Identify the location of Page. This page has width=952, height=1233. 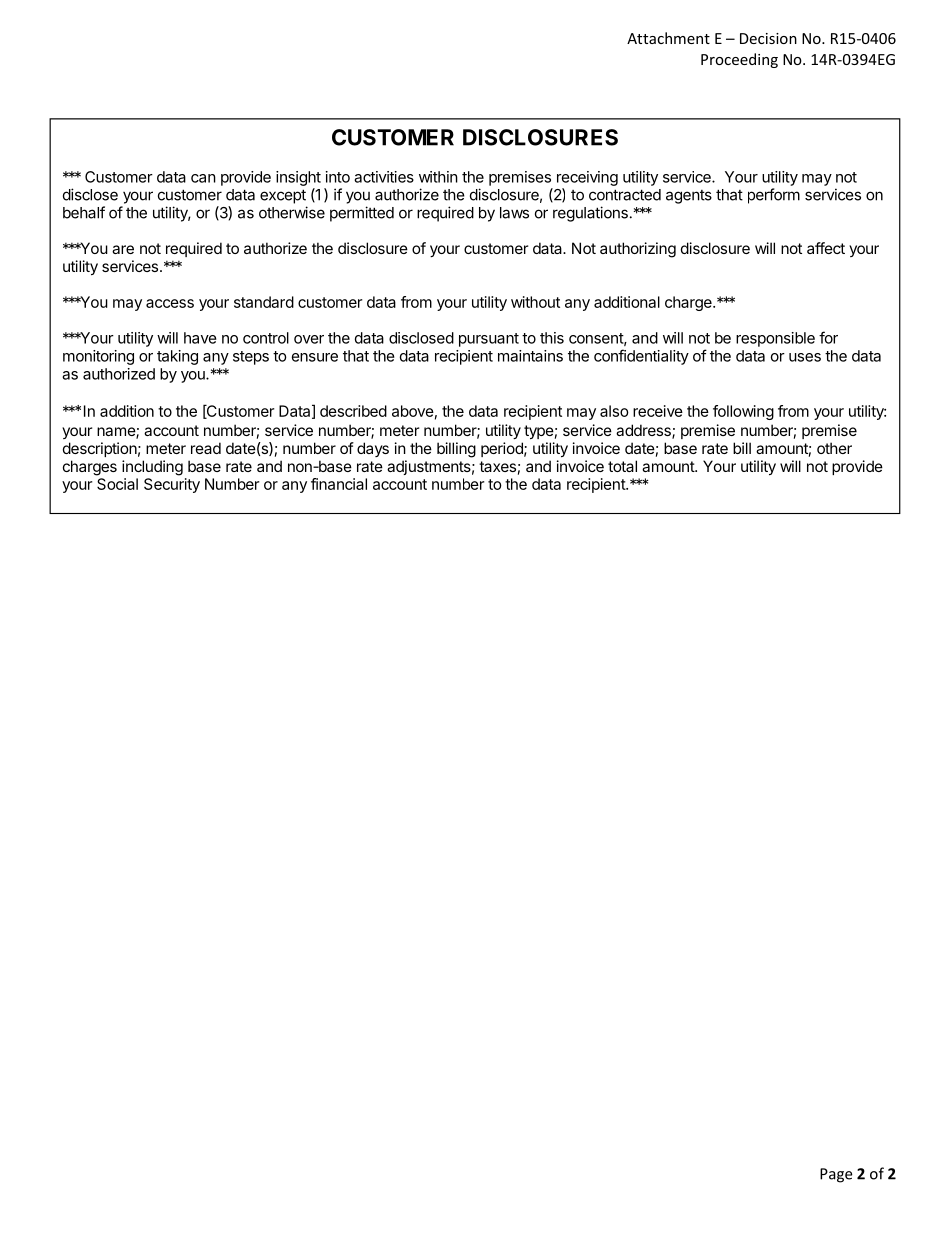
(836, 1175).
